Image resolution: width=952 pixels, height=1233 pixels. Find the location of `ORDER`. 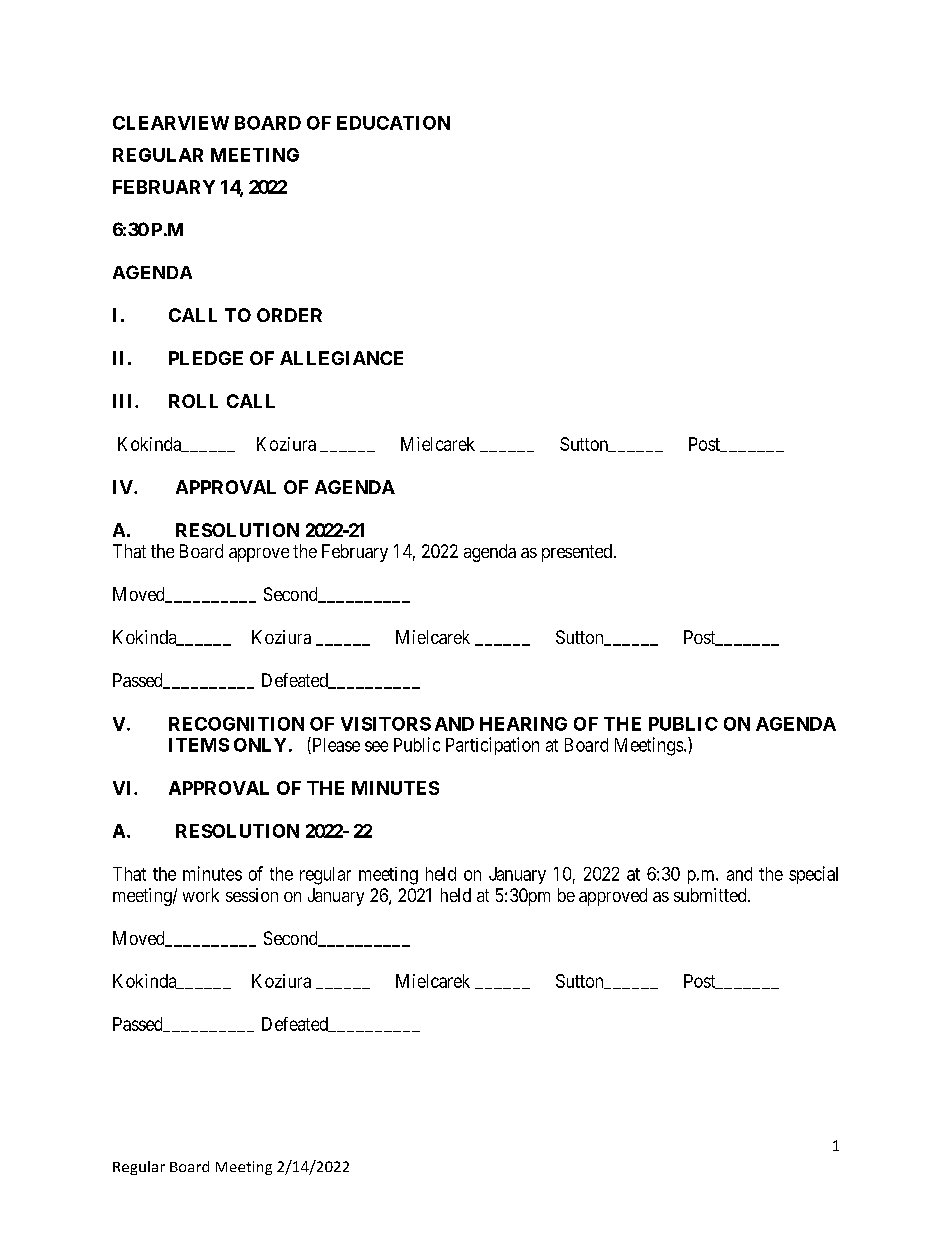

ORDER is located at coordinates (289, 315).
